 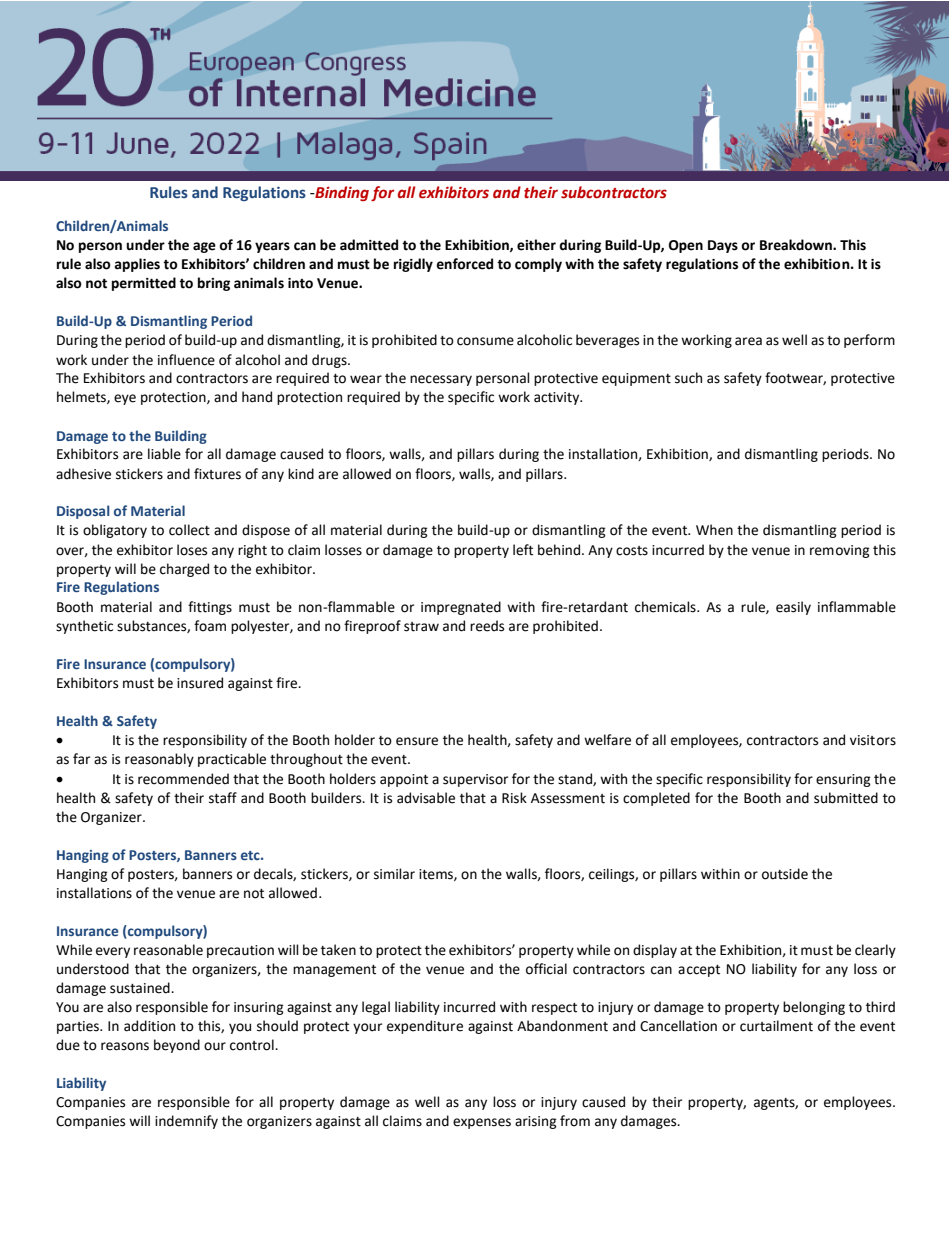 I want to click on expenses, so click(x=482, y=1123).
